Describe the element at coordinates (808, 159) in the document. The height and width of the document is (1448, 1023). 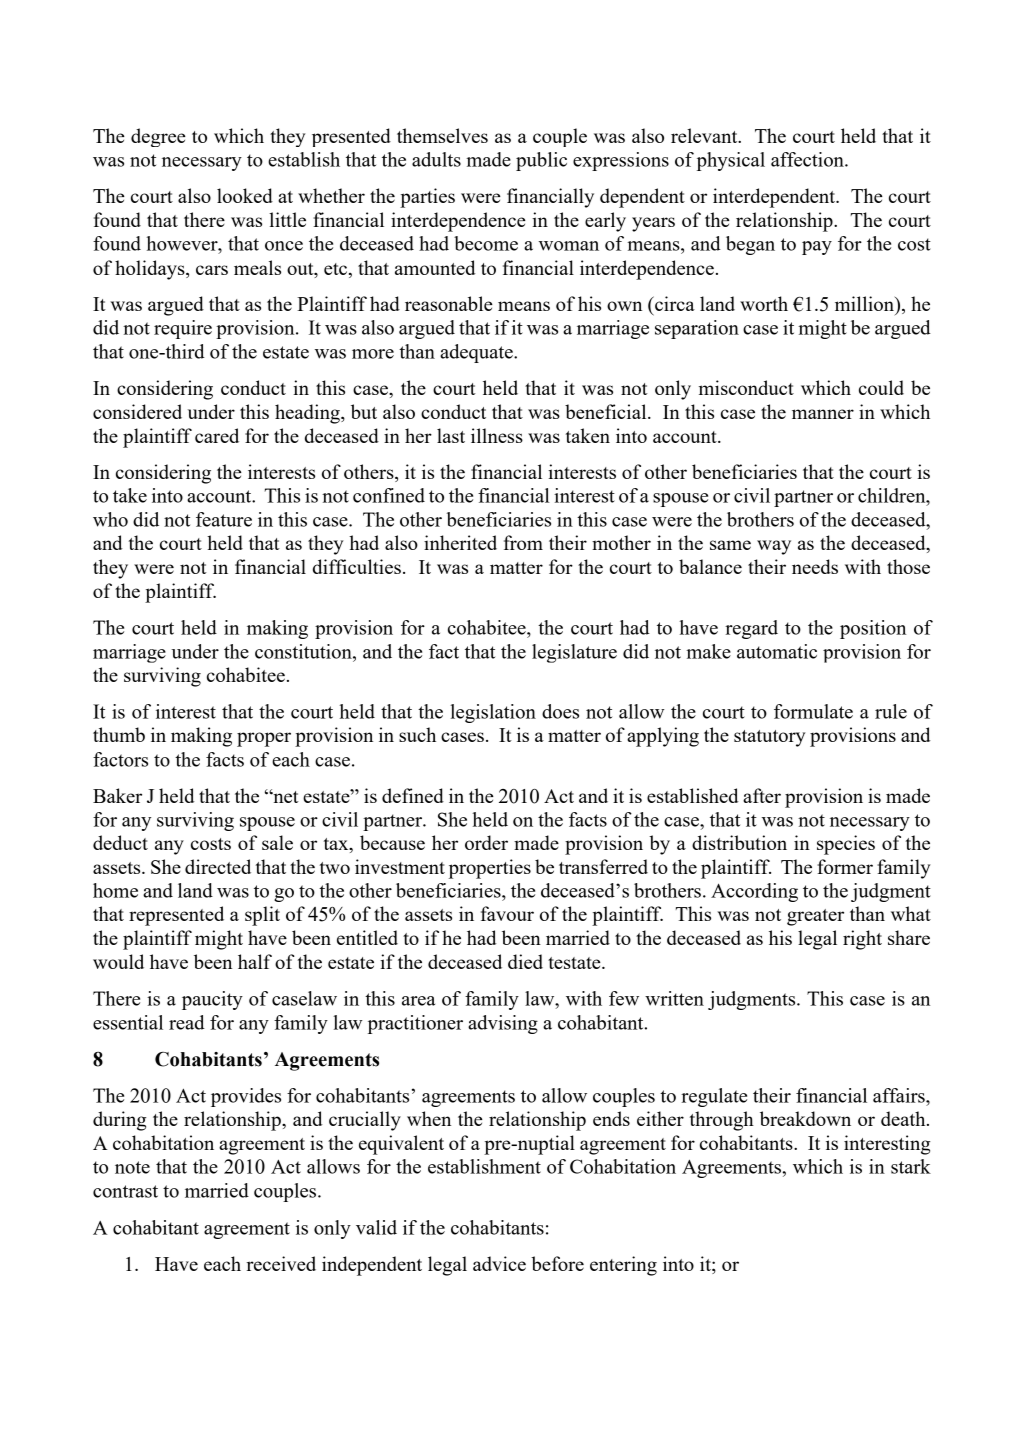
I see `affection` at that location.
